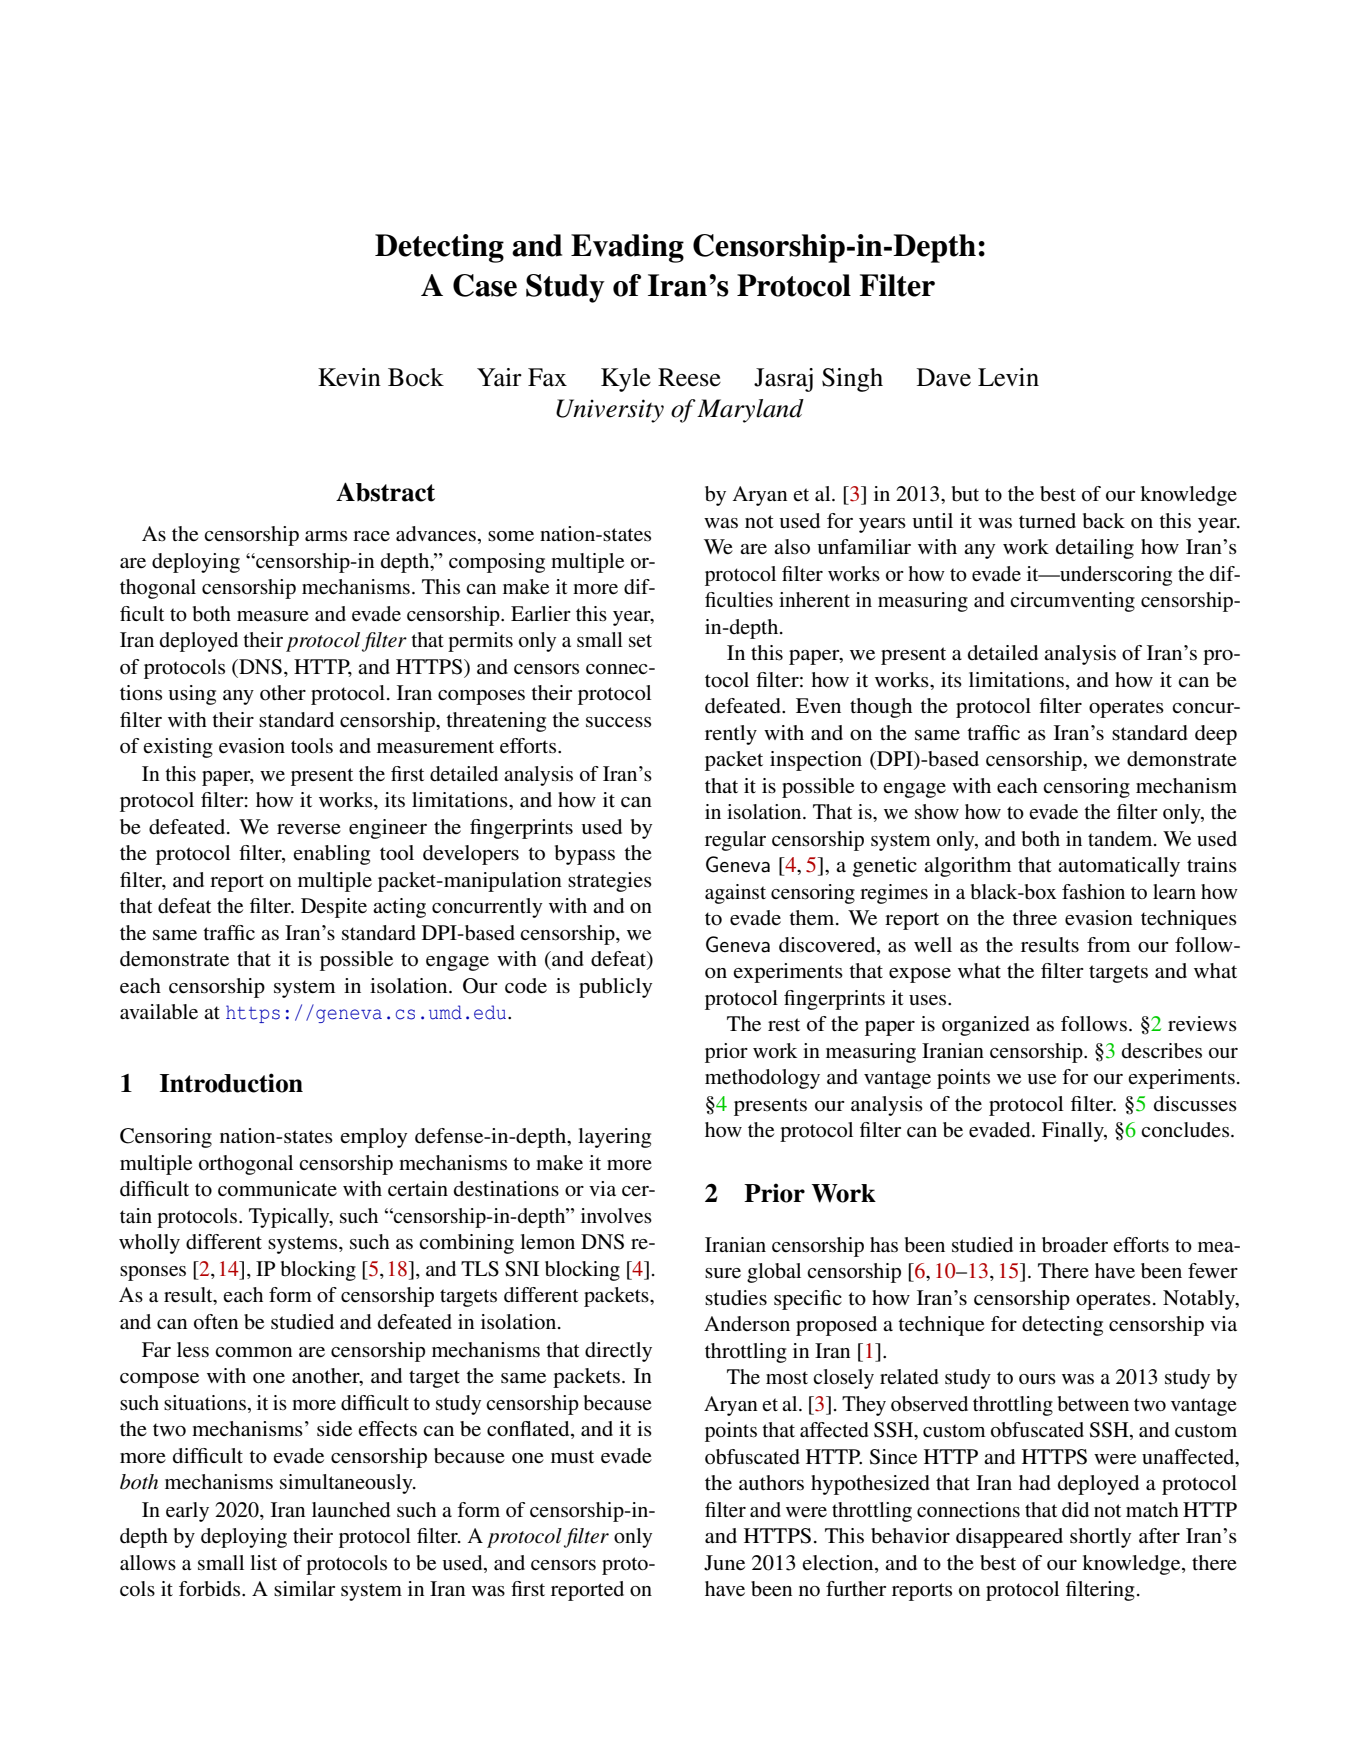 This page has width=1357, height=1756. Describe the element at coordinates (724, 1563) in the page. I see `June` at that location.
